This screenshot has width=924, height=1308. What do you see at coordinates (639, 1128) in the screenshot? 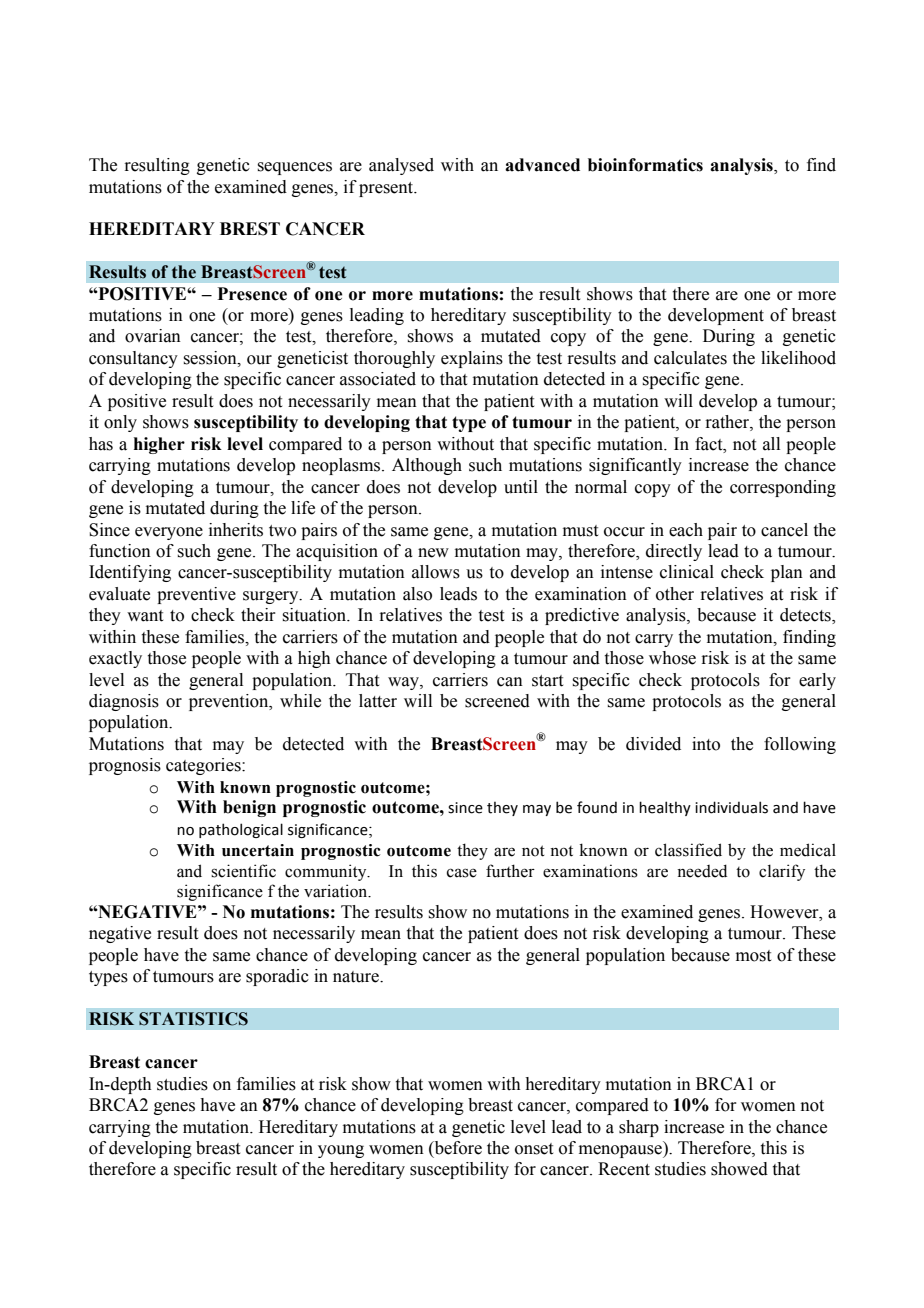
I see `sharp` at bounding box center [639, 1128].
